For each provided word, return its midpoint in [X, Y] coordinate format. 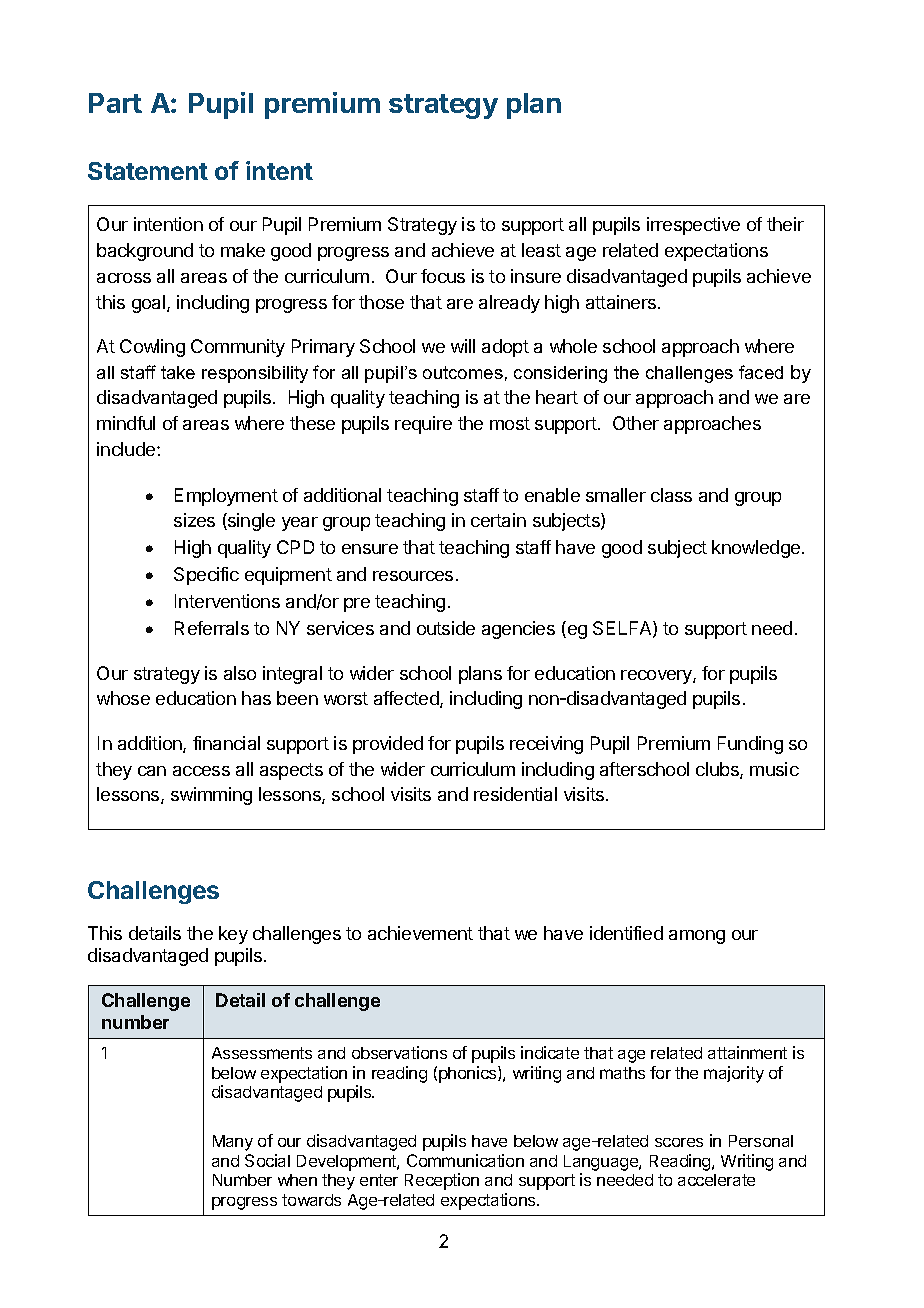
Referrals [212, 628]
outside [446, 628]
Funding [750, 745]
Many [233, 1143]
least [541, 250]
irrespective [693, 226]
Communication [465, 1160]
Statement [148, 171]
